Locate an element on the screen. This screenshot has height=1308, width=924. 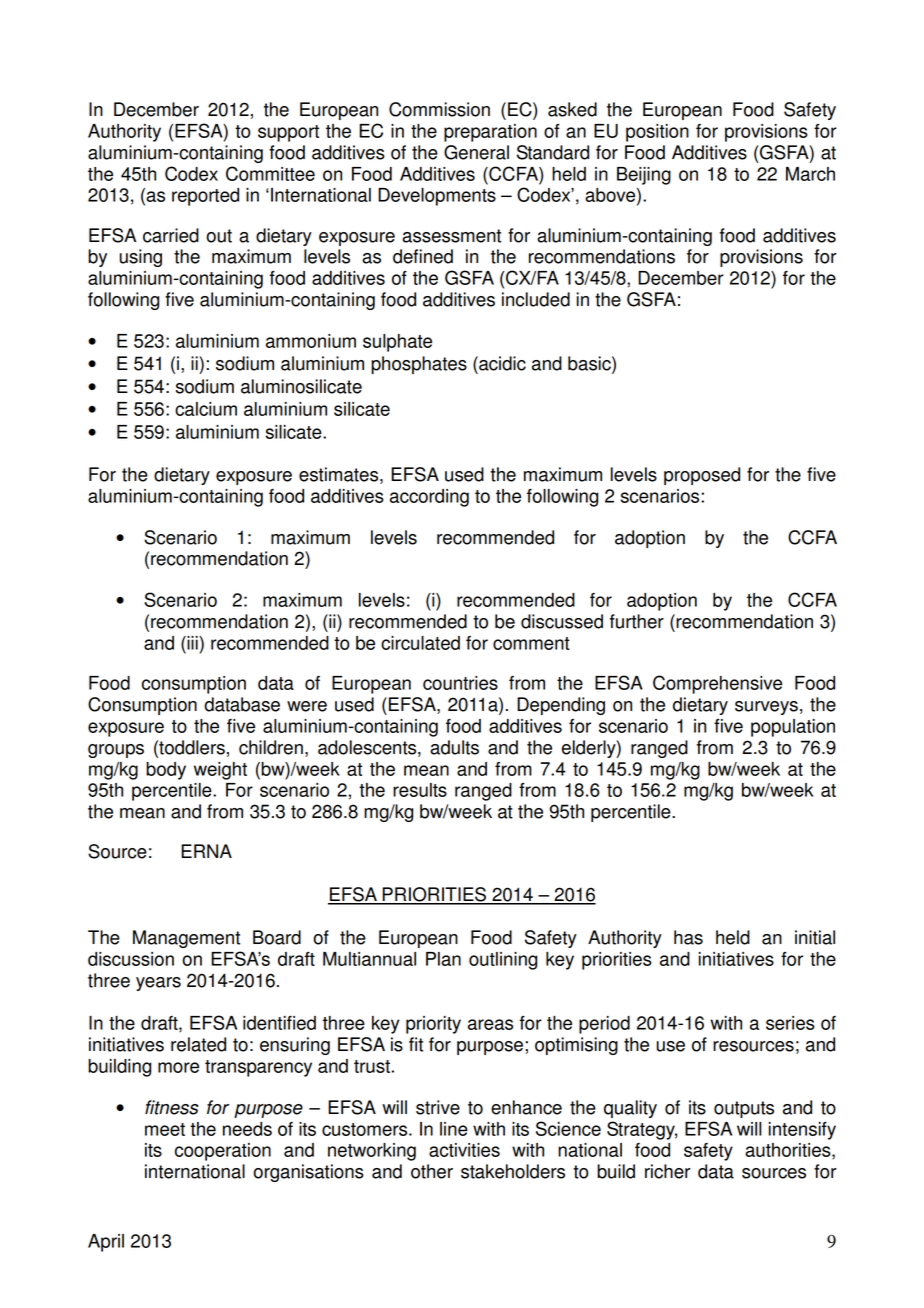
position is located at coordinates (657, 133).
